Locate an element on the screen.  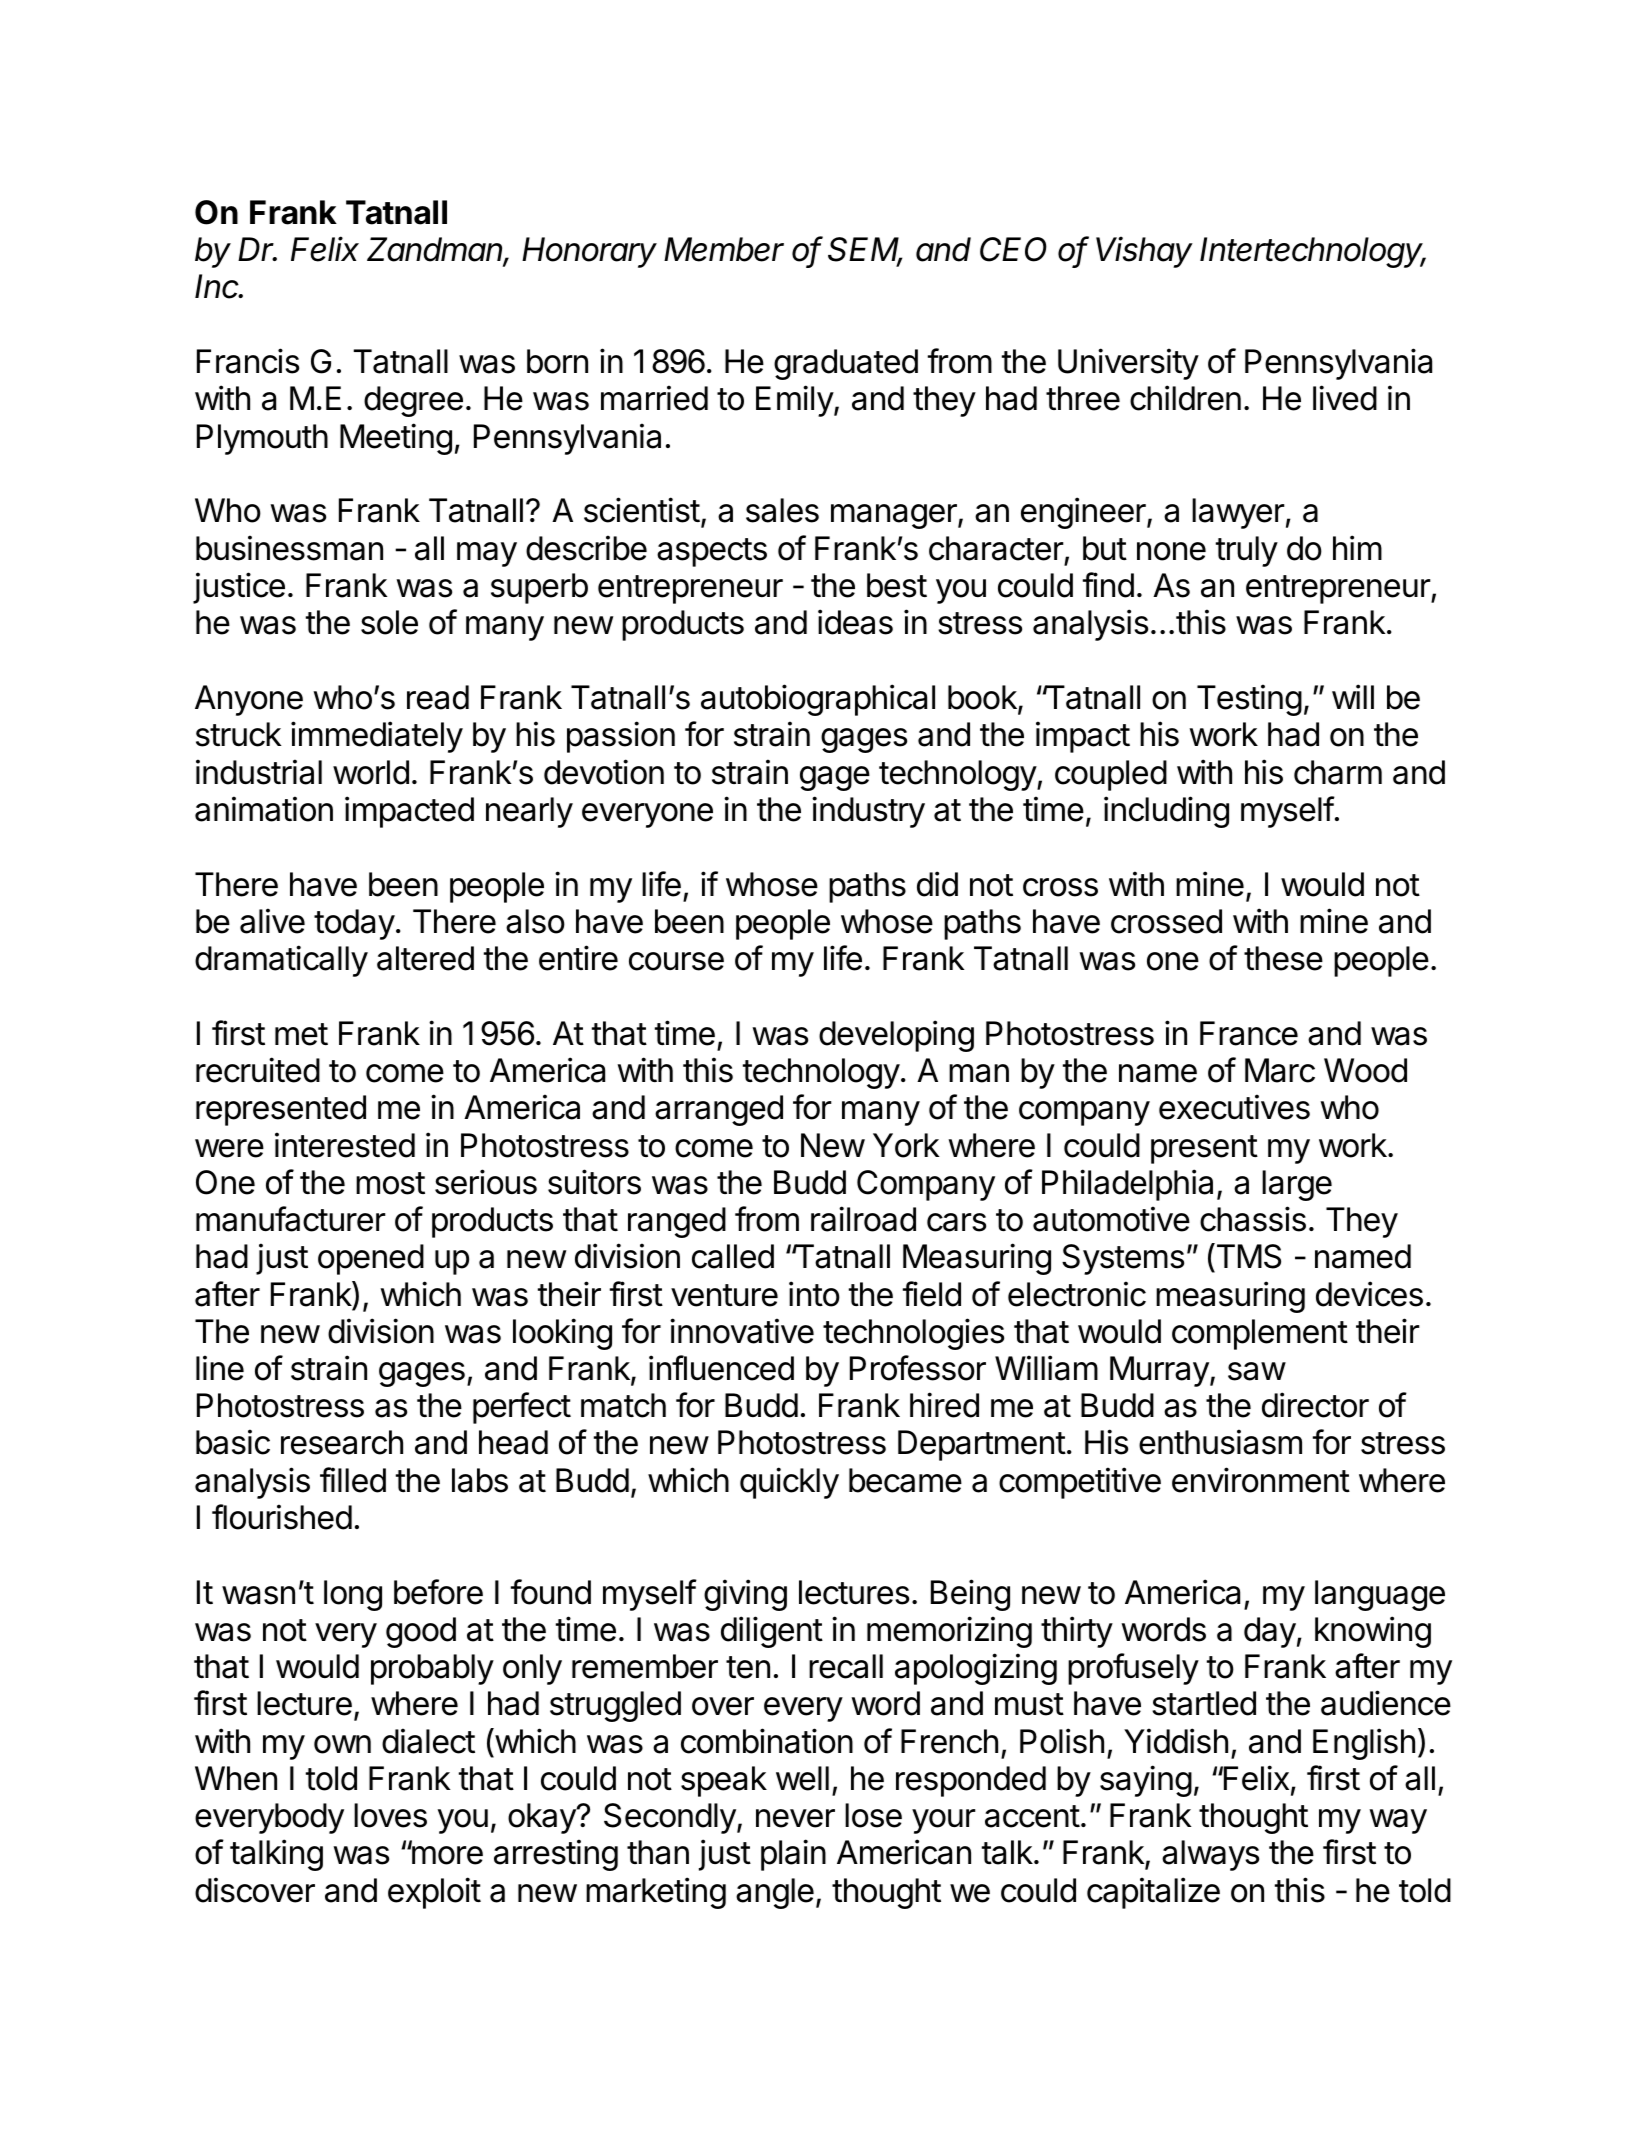
immediately is located at coordinates (377, 737).
